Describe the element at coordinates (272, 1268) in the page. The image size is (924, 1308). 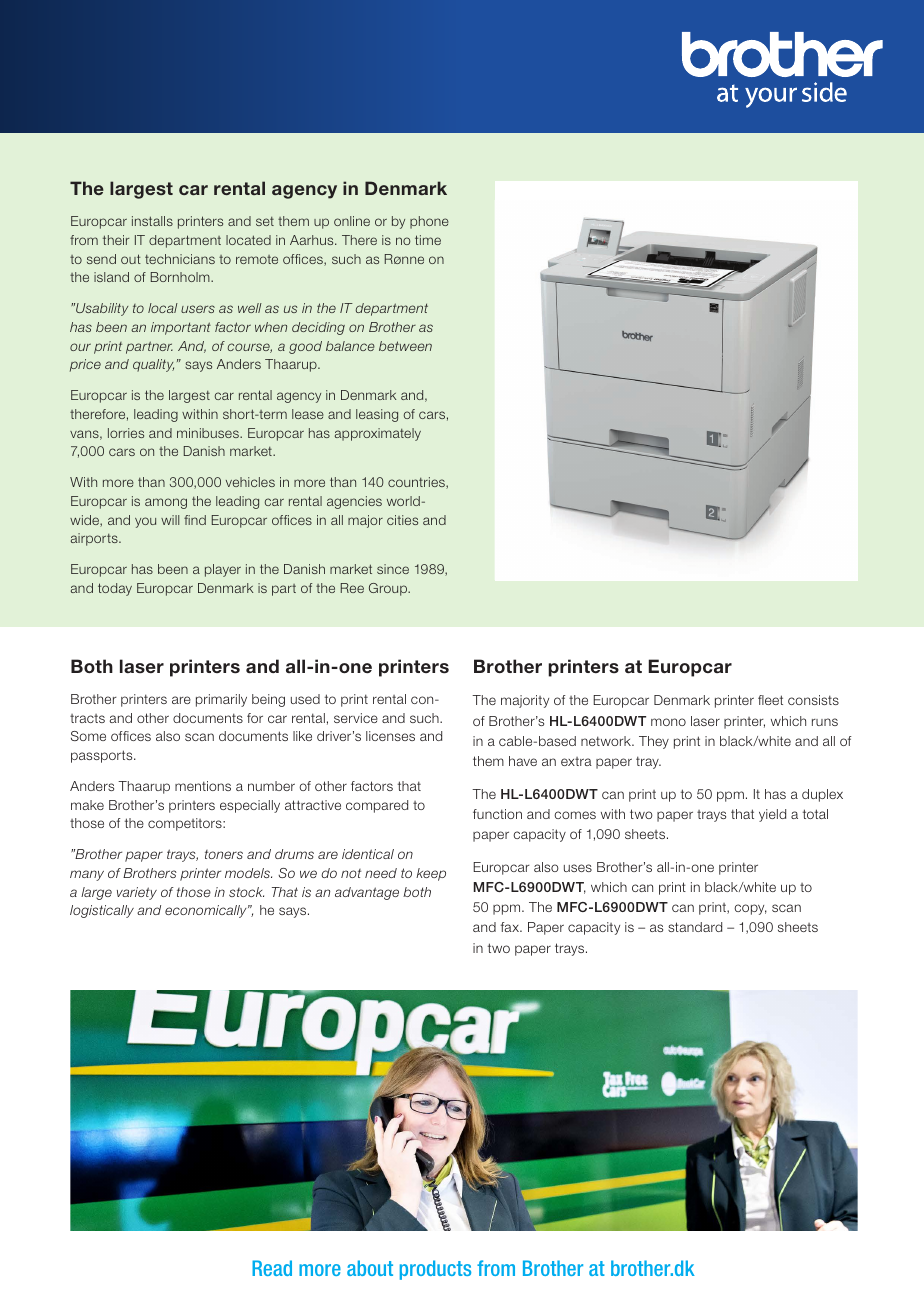
I see `Read` at that location.
